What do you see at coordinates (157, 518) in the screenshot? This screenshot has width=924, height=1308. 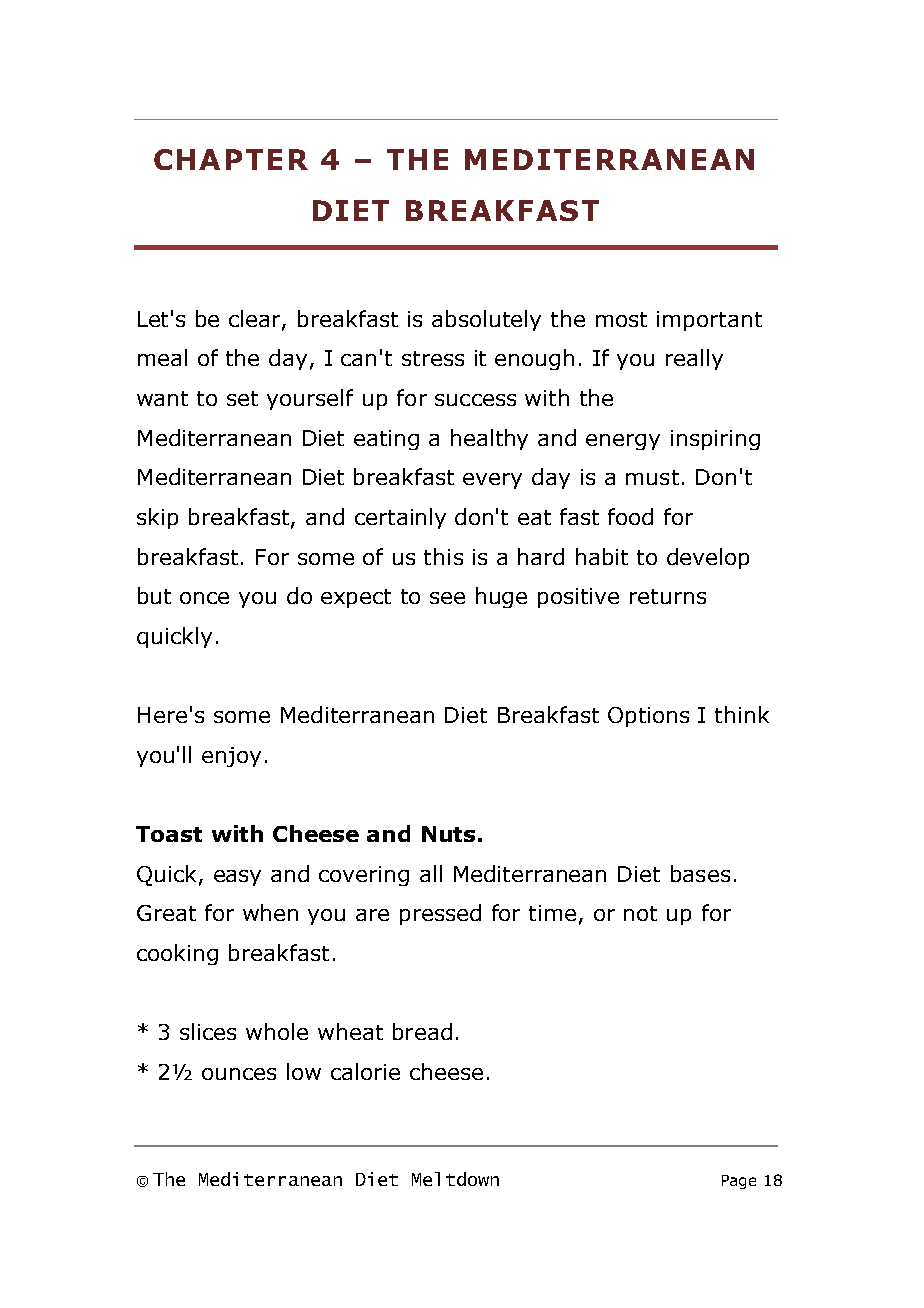 I see `skip` at bounding box center [157, 518].
